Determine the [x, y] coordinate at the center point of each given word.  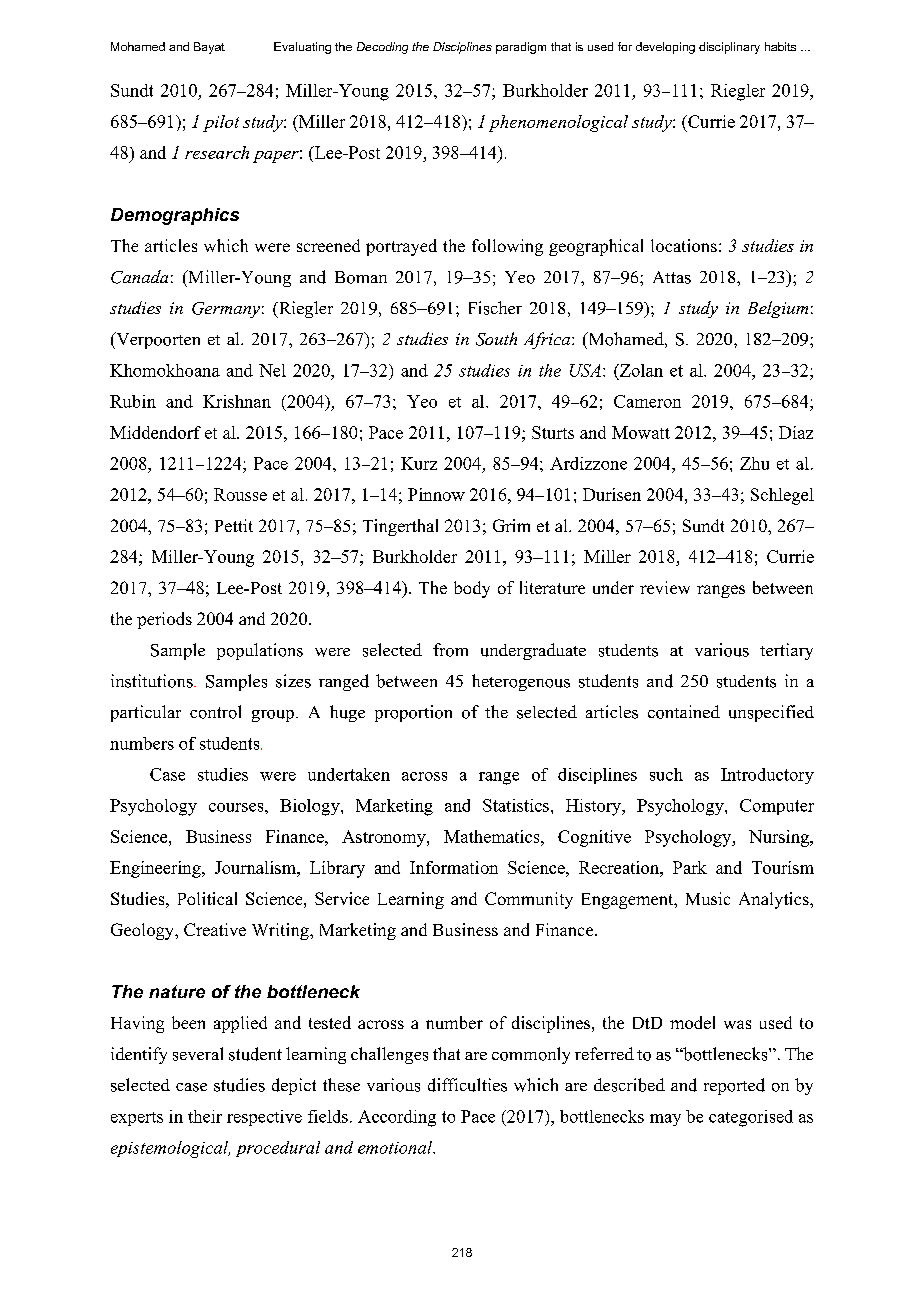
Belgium [778, 309]
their [205, 1116]
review [665, 587]
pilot [221, 123]
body [472, 589]
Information [454, 867]
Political [207, 898]
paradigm [521, 48]
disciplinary [729, 48]
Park [690, 867]
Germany [226, 310]
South [496, 339]
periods [164, 620]
